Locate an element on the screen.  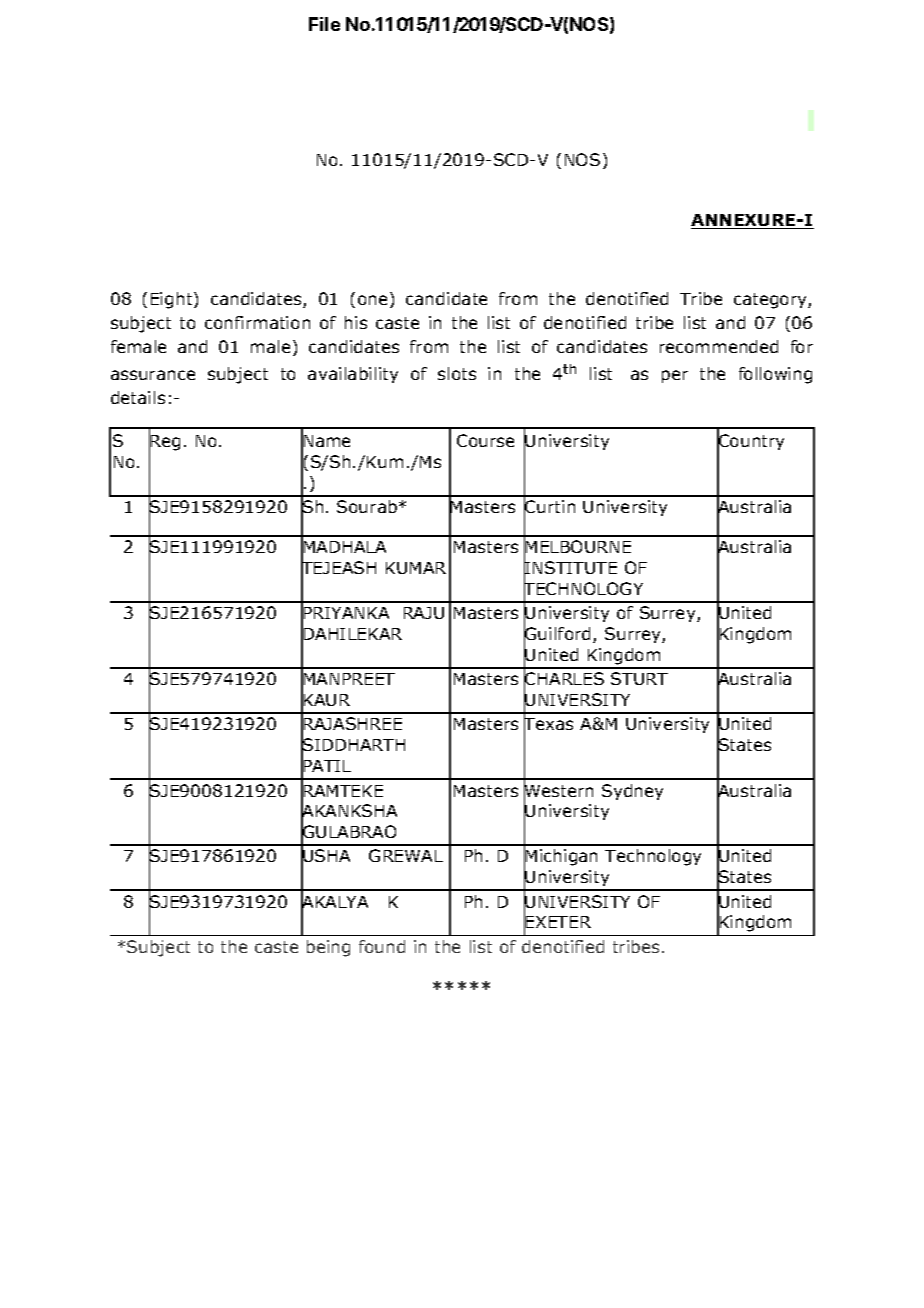
assurance is located at coordinates (153, 375).
